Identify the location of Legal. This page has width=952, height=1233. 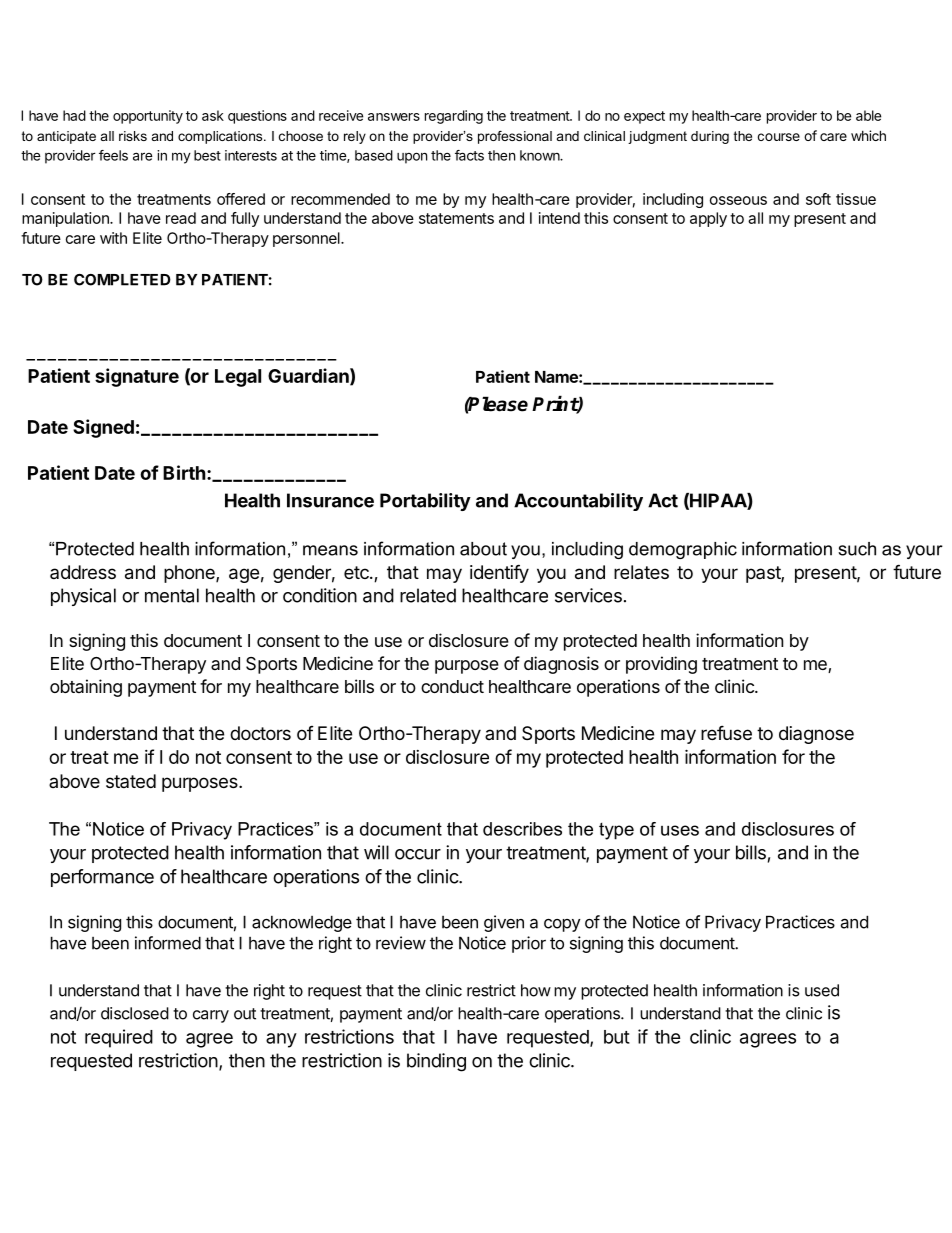
(238, 378).
